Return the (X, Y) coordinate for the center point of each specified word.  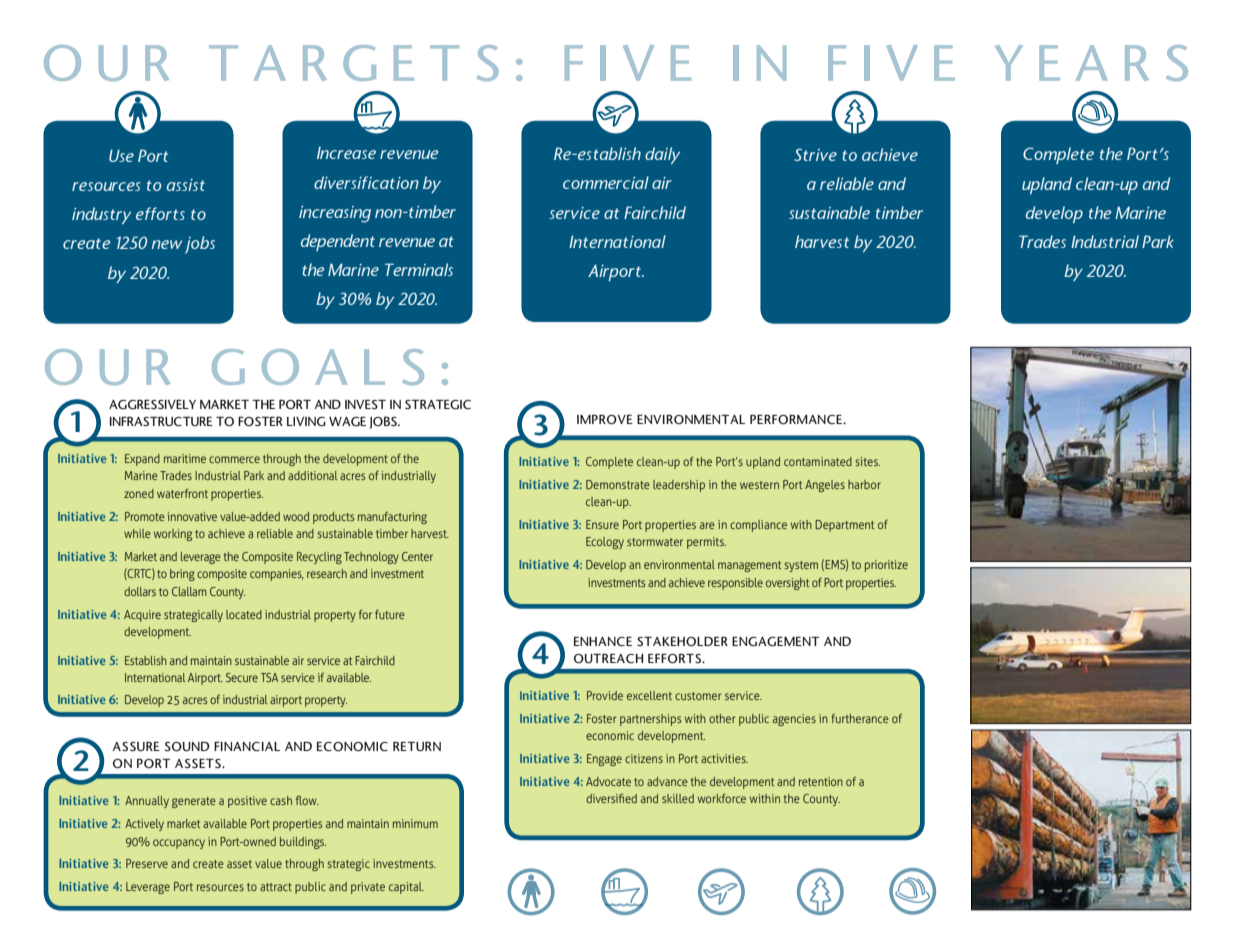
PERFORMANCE (797, 419)
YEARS (1091, 63)
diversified (611, 798)
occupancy (179, 844)
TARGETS (354, 63)
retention (821, 781)
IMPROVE (605, 419)
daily (662, 155)
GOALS (318, 367)
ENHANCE (603, 642)
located (244, 614)
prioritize (886, 566)
